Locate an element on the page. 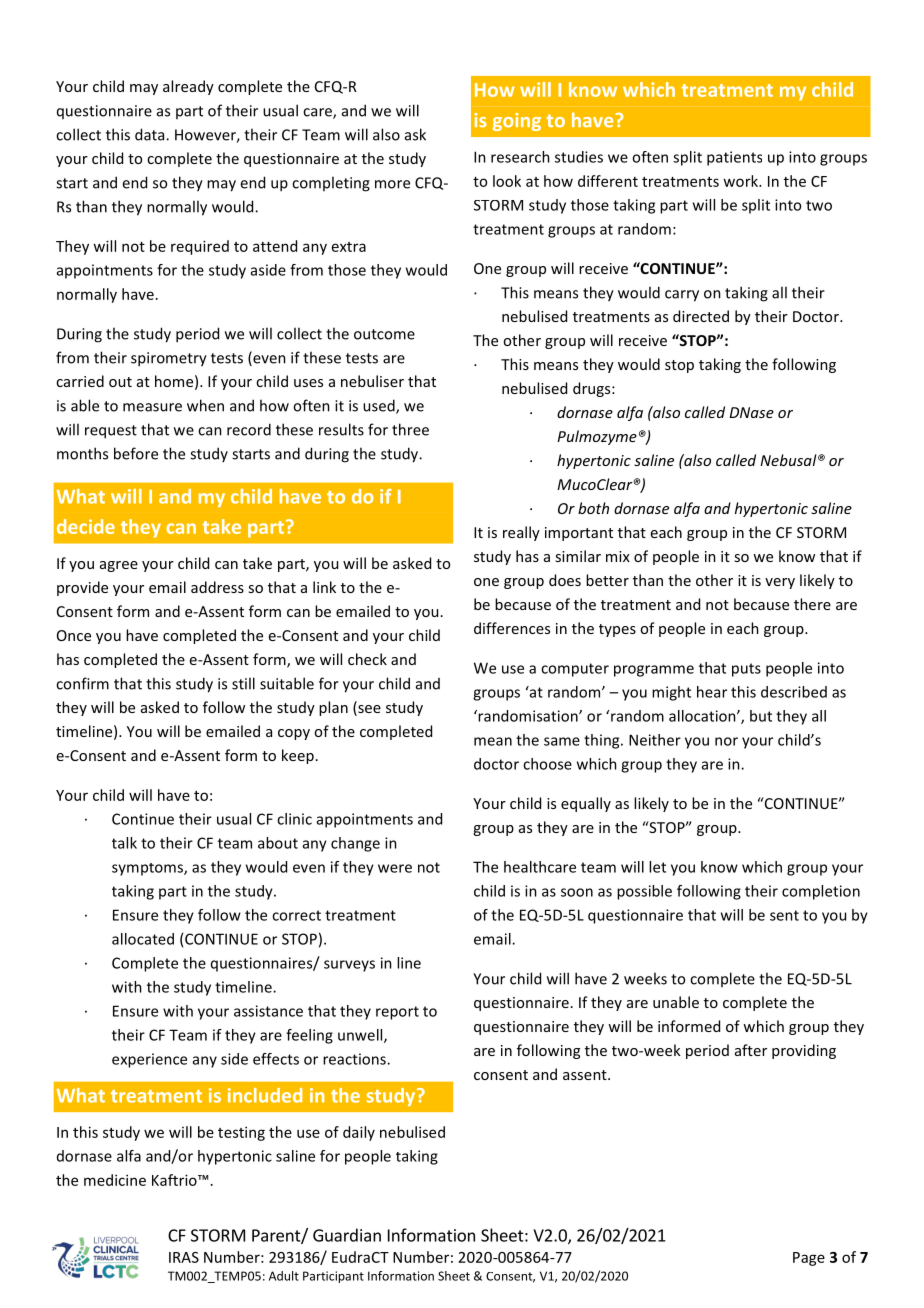  data is located at coordinates (151, 134).
